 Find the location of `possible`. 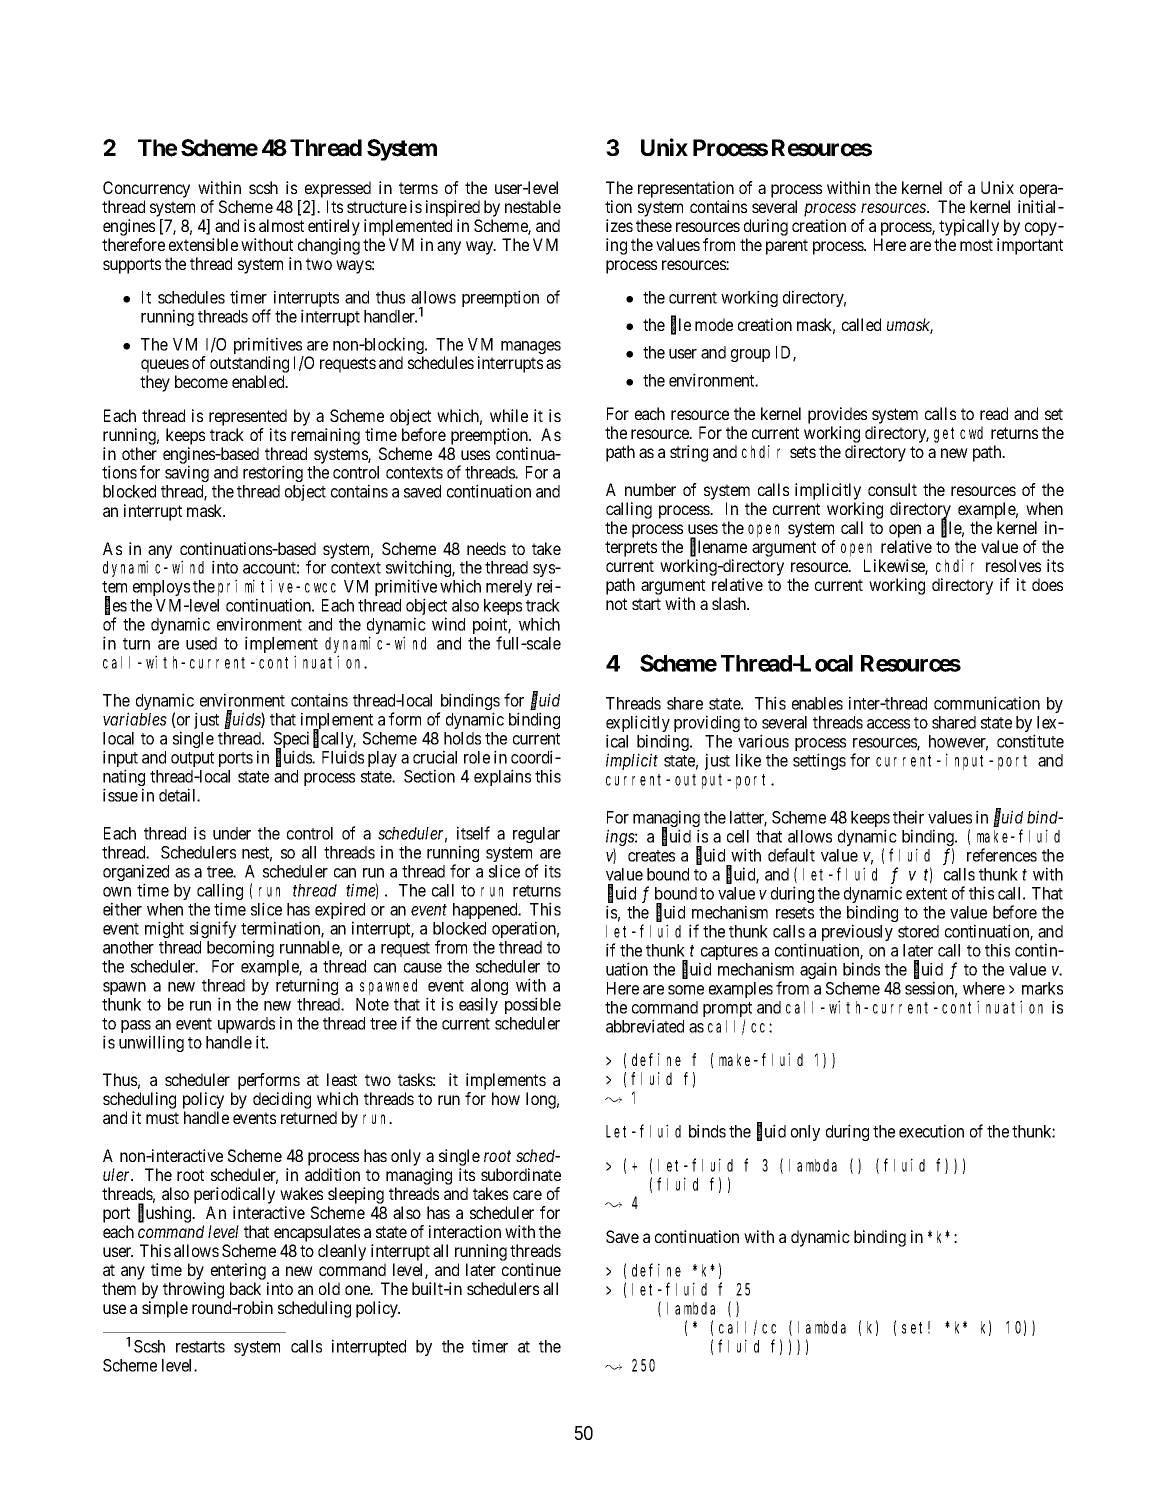

possible is located at coordinates (533, 1005).
